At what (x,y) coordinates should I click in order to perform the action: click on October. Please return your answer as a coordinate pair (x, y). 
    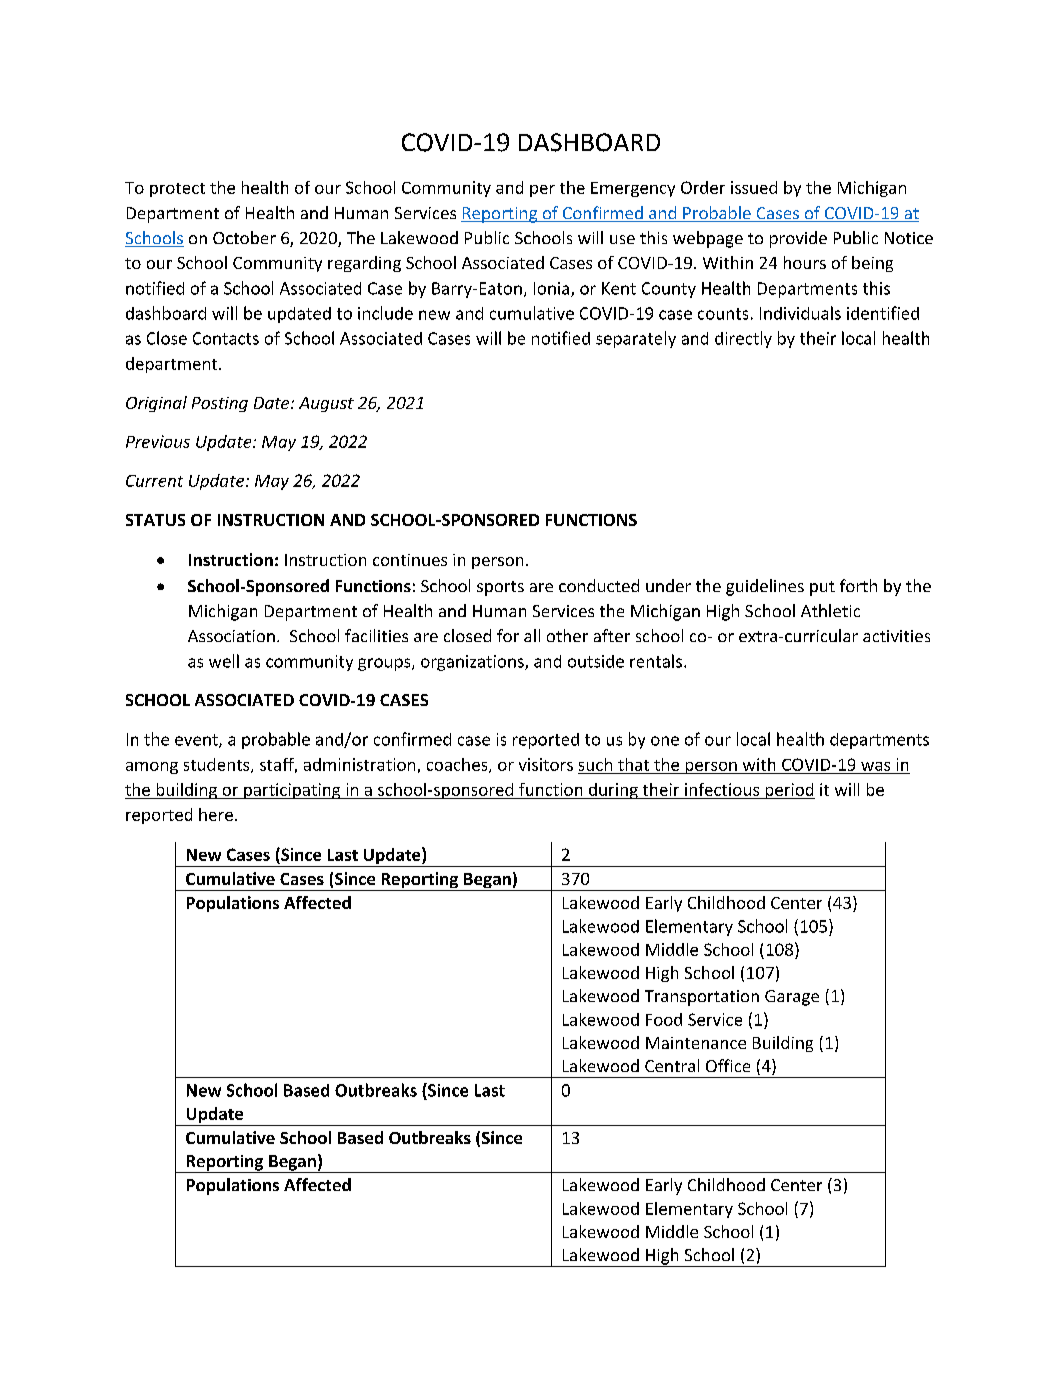
    Looking at the image, I should click on (244, 237).
